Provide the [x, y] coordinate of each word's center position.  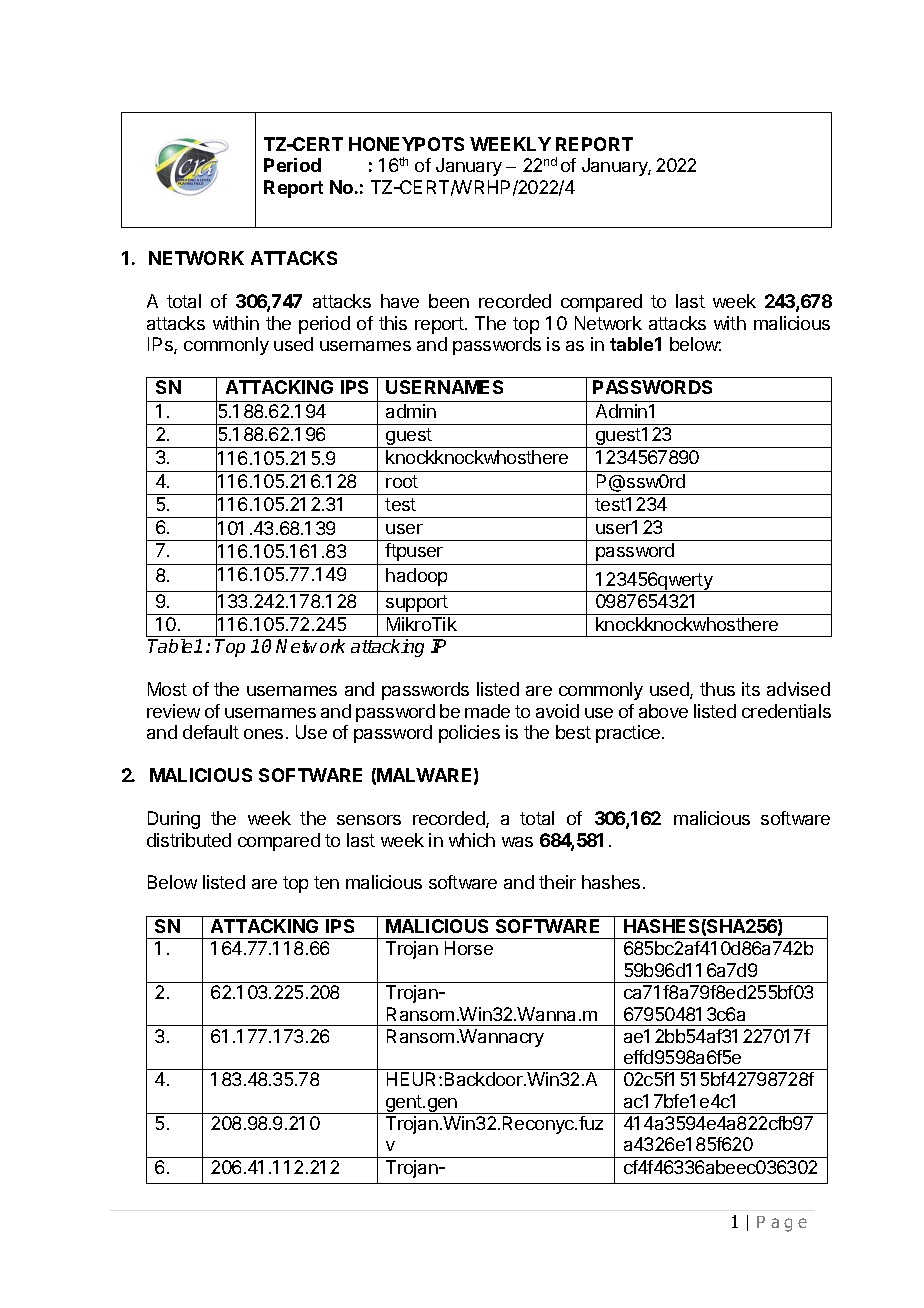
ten [326, 882]
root [402, 481]
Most [167, 689]
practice [629, 734]
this [393, 323]
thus [717, 689]
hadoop [416, 577]
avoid [557, 711]
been [449, 301]
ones [263, 734]
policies [469, 734]
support [417, 605]
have [400, 301]
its [751, 689]
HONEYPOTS [406, 144]
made [487, 711]
